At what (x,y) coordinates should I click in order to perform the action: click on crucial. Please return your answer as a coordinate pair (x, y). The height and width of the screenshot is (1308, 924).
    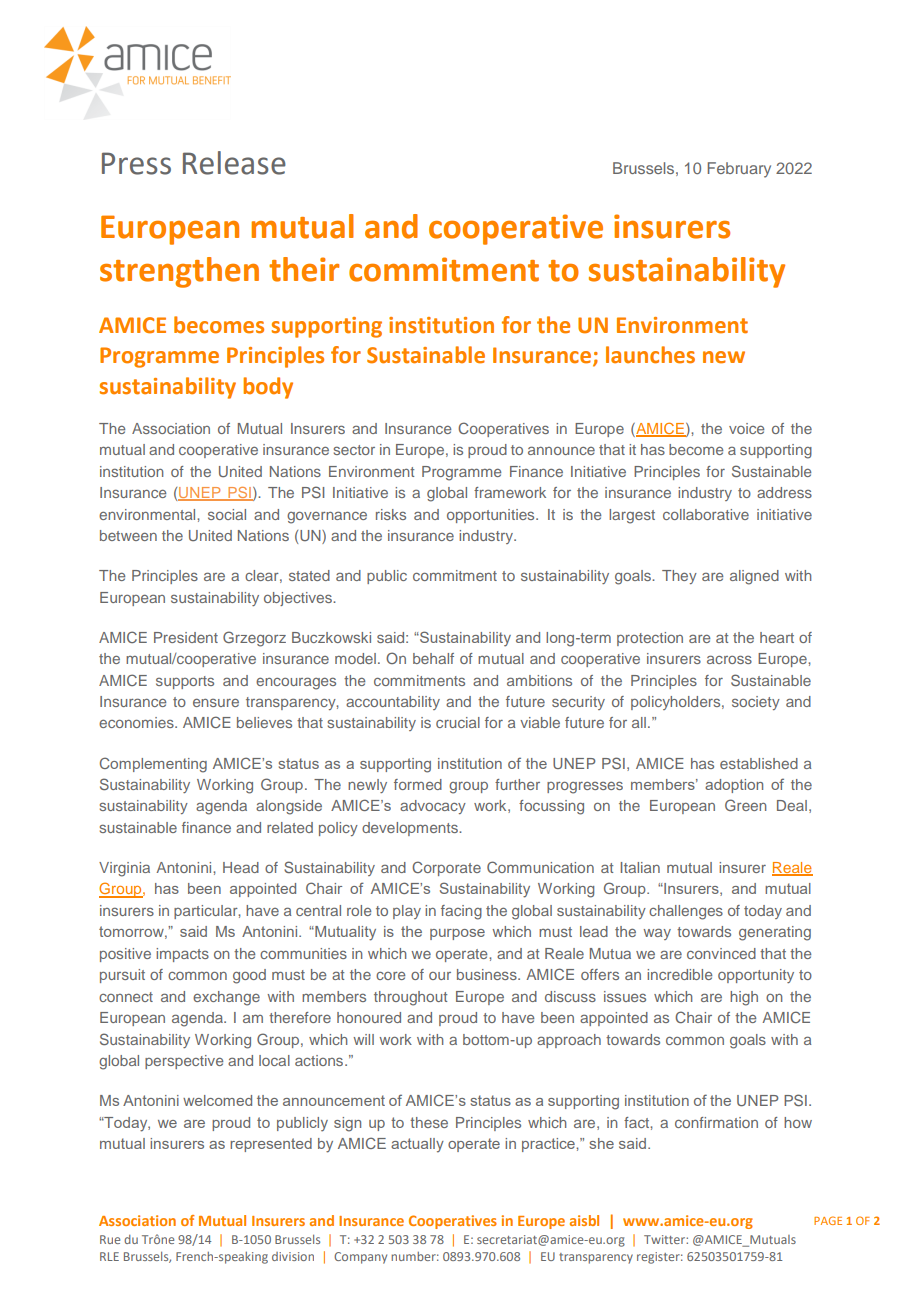
    Looking at the image, I should click on (458, 722).
